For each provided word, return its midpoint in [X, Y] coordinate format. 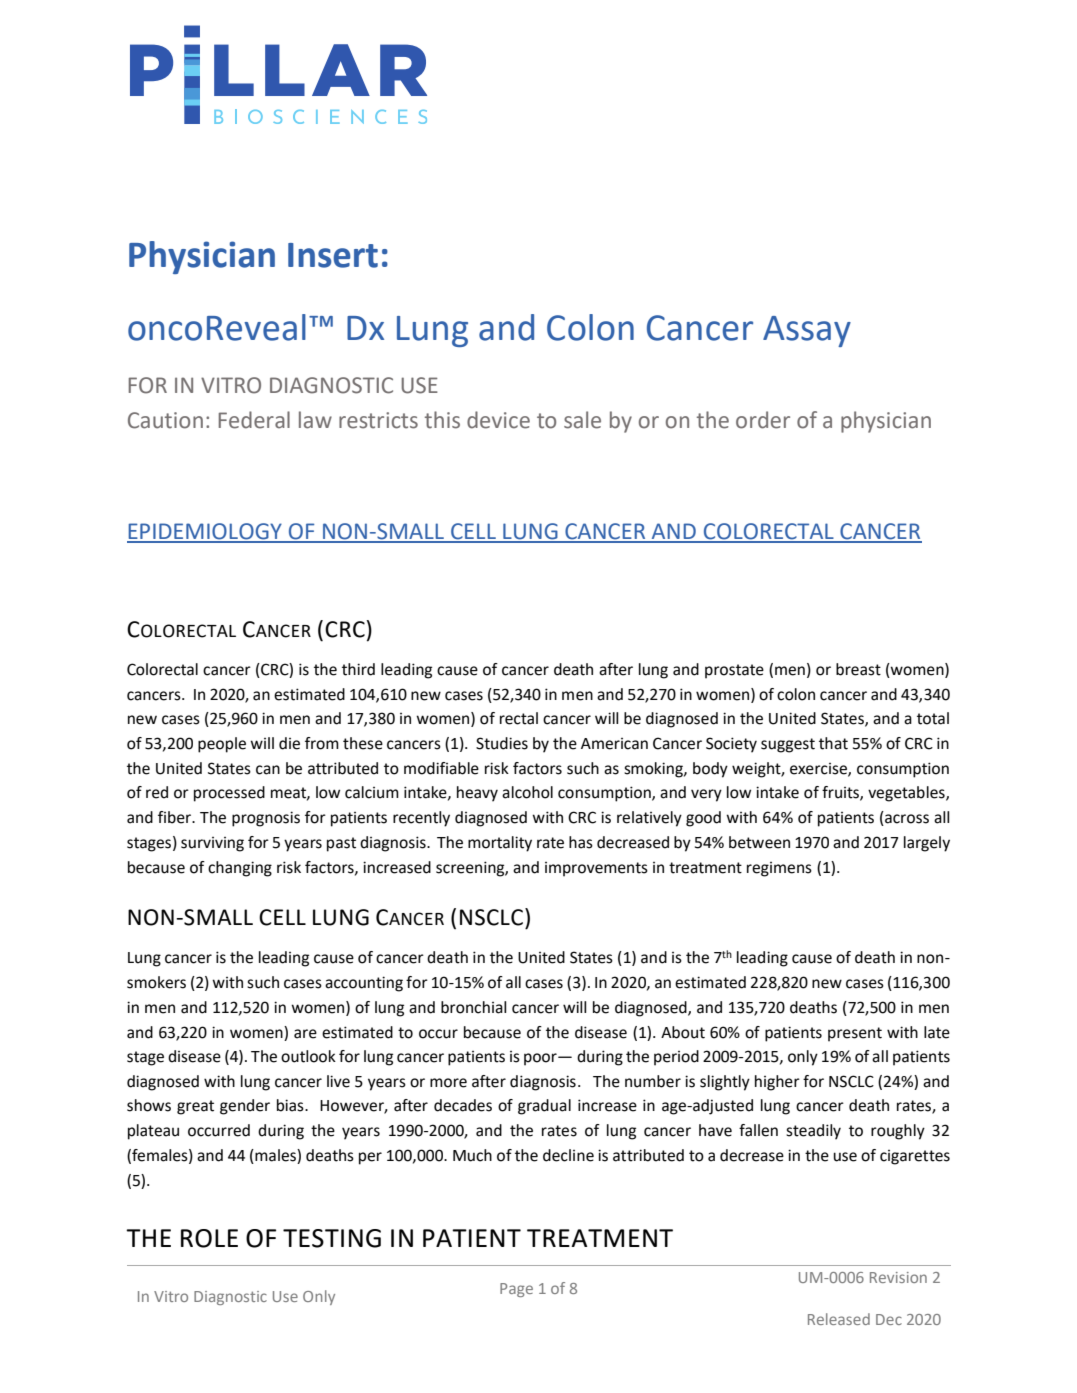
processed [229, 794]
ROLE [209, 1238]
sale [582, 420]
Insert [333, 255]
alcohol [527, 792]
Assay [807, 331]
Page [516, 1290]
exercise [819, 769]
